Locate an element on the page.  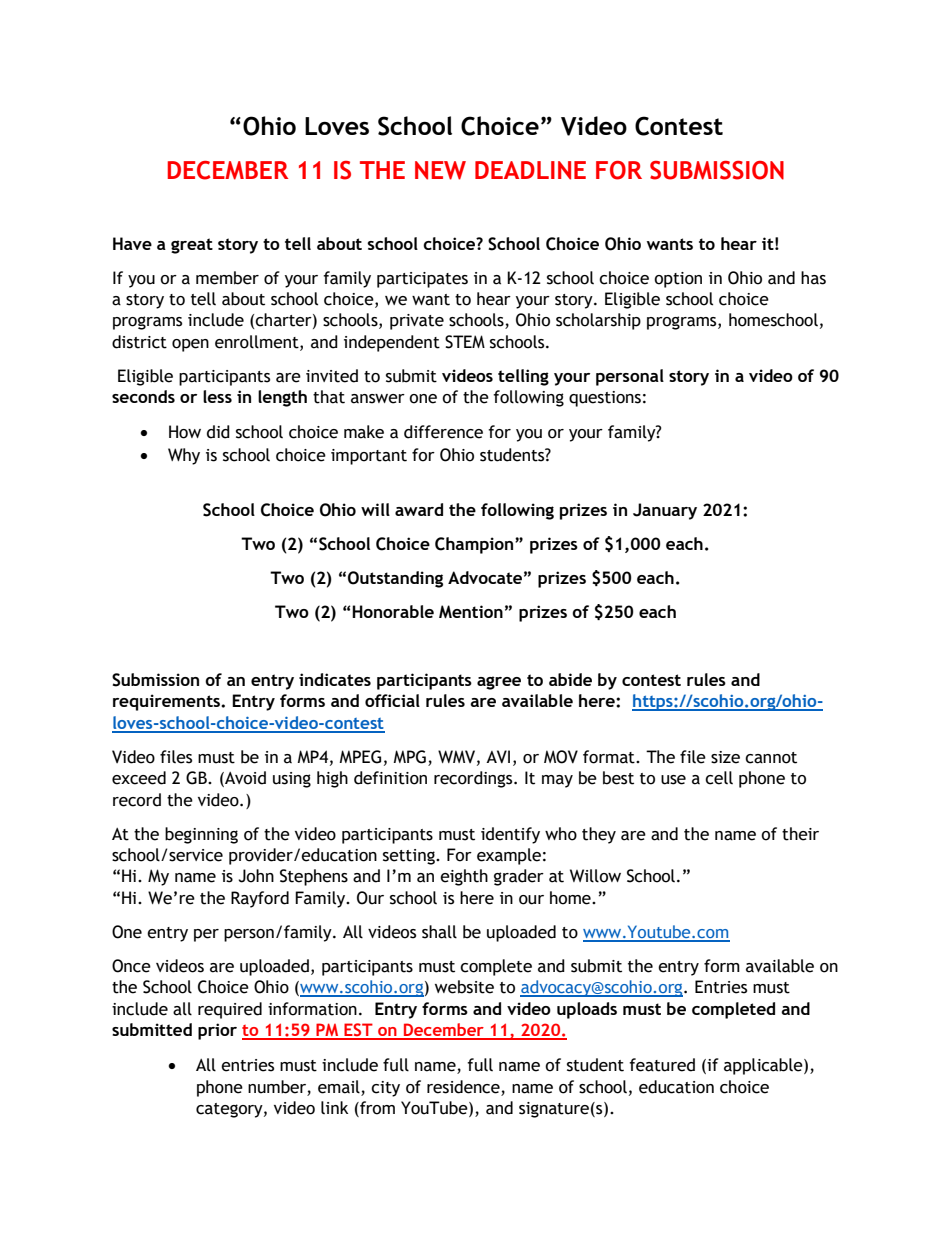
cell is located at coordinates (719, 778).
